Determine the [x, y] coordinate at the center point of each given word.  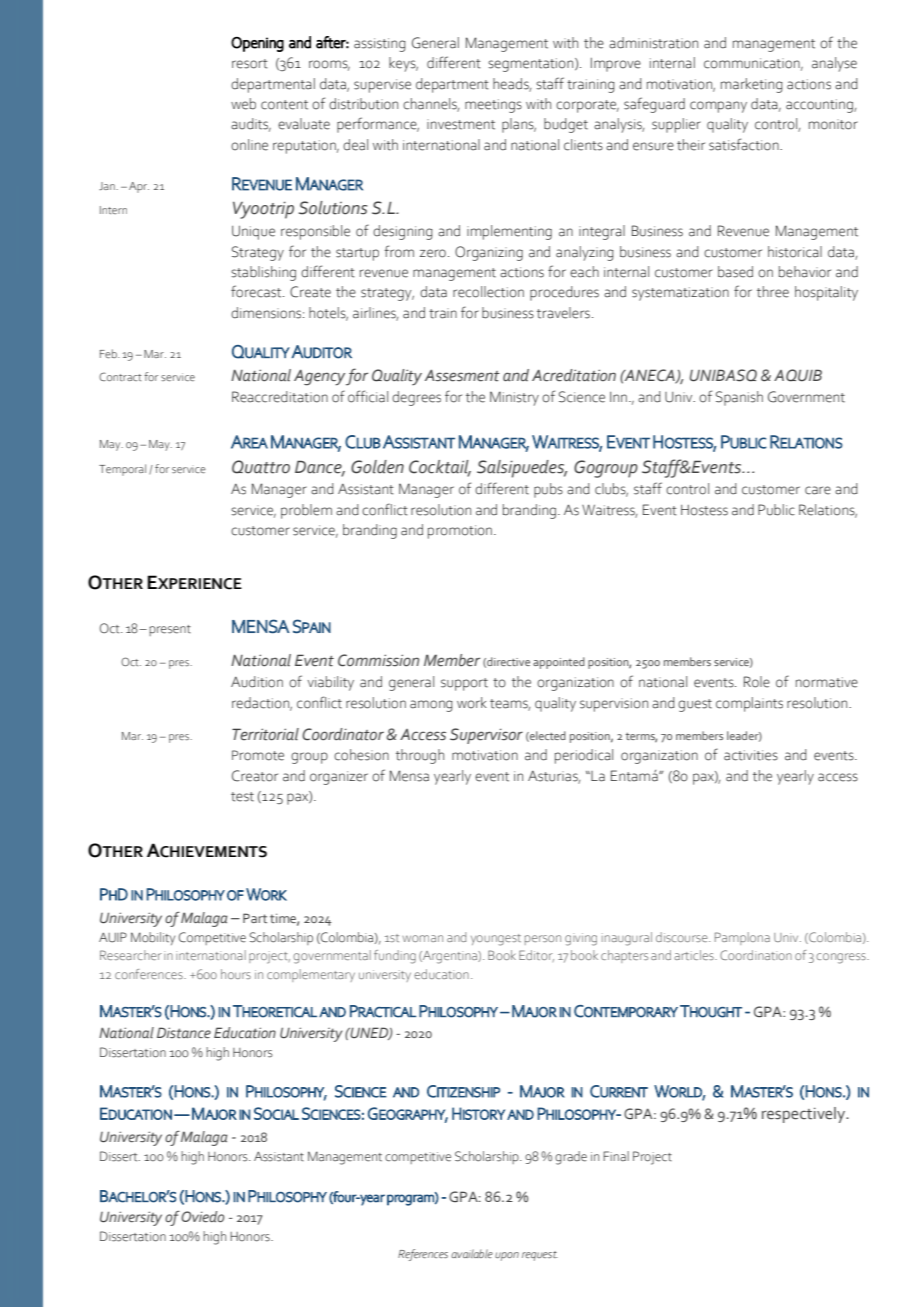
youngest [496, 940]
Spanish [739, 398]
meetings [493, 106]
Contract [120, 376]
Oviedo [203, 1216]
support [464, 684]
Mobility [153, 938]
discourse [683, 937]
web [243, 104]
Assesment [462, 376]
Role [757, 682]
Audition [257, 682]
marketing [752, 85]
